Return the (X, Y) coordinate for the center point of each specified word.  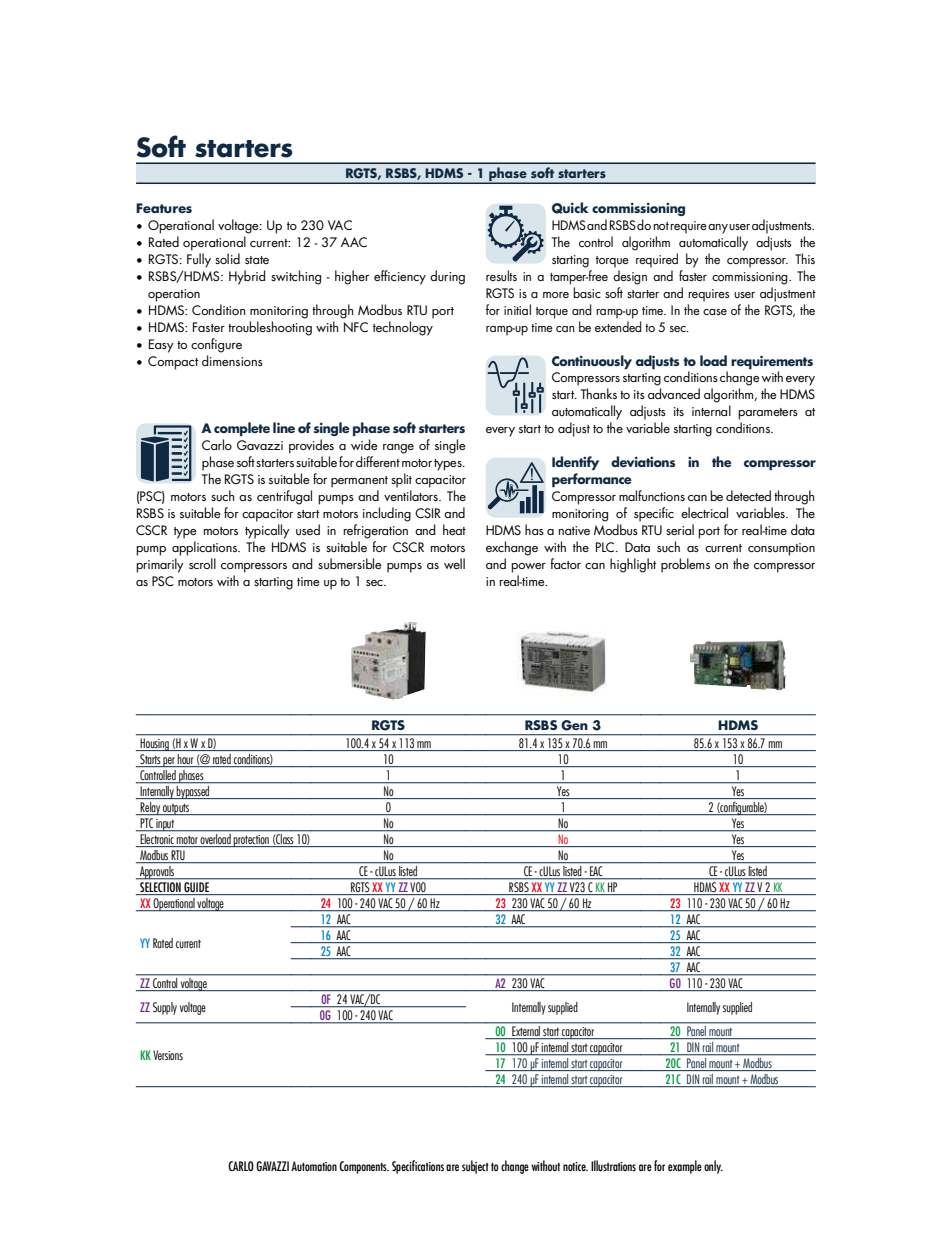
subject (475, 1167)
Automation (314, 1166)
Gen (574, 725)
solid (227, 258)
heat (454, 529)
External (526, 1032)
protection (251, 841)
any (718, 229)
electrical (704, 512)
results (501, 275)
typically (267, 531)
